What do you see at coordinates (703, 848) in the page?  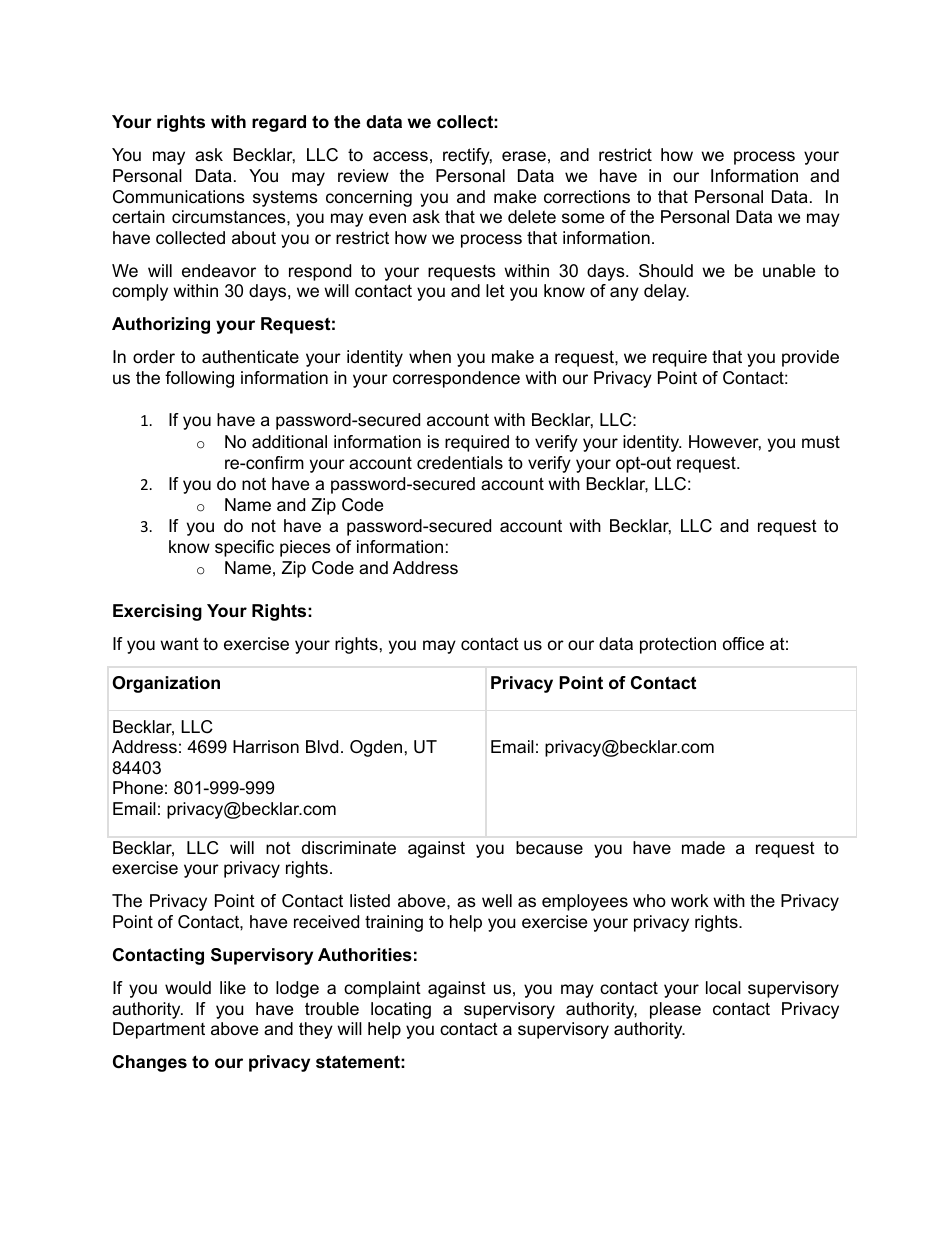 I see `made` at bounding box center [703, 848].
